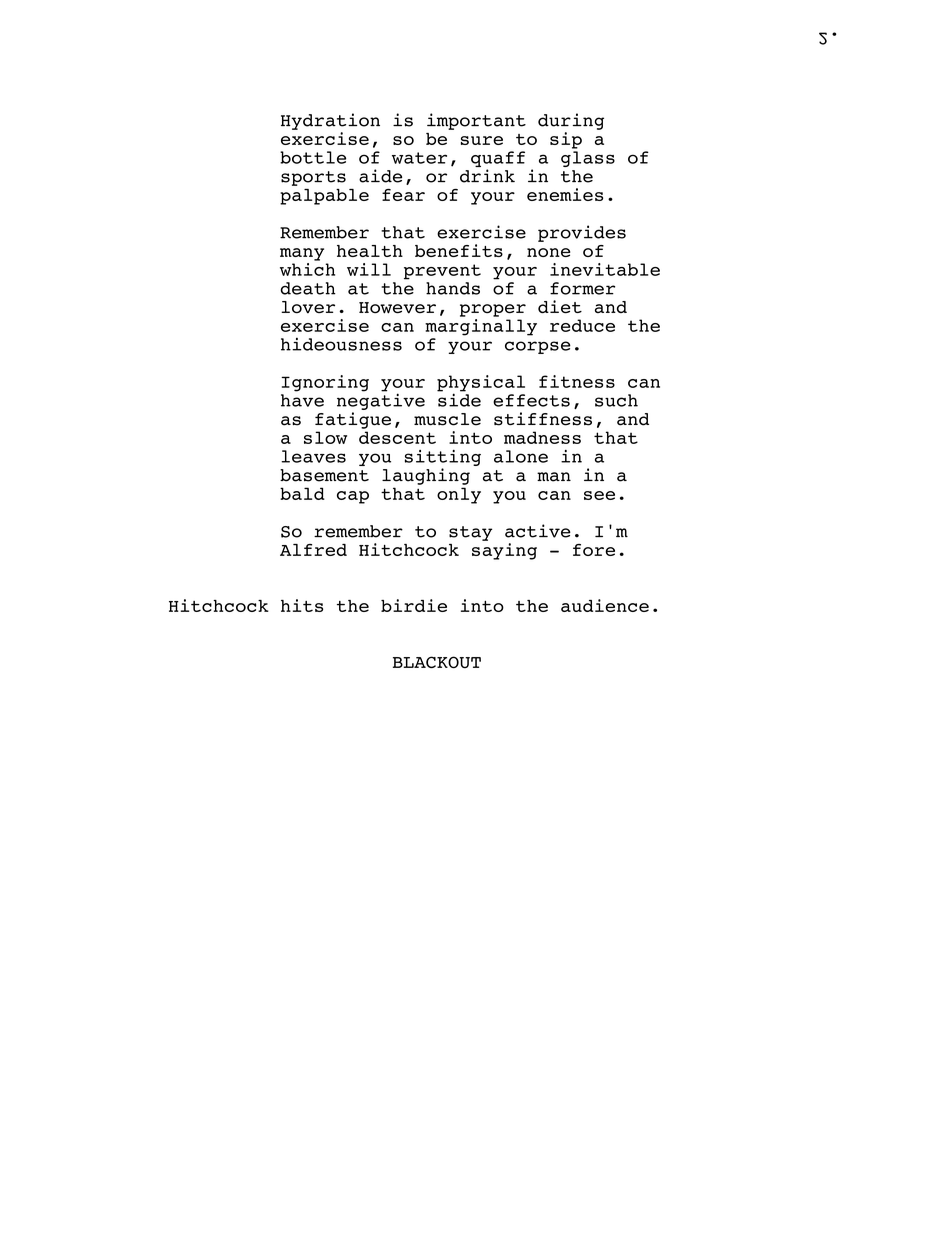 This document has width=952, height=1233. I want to click on will, so click(369, 269).
